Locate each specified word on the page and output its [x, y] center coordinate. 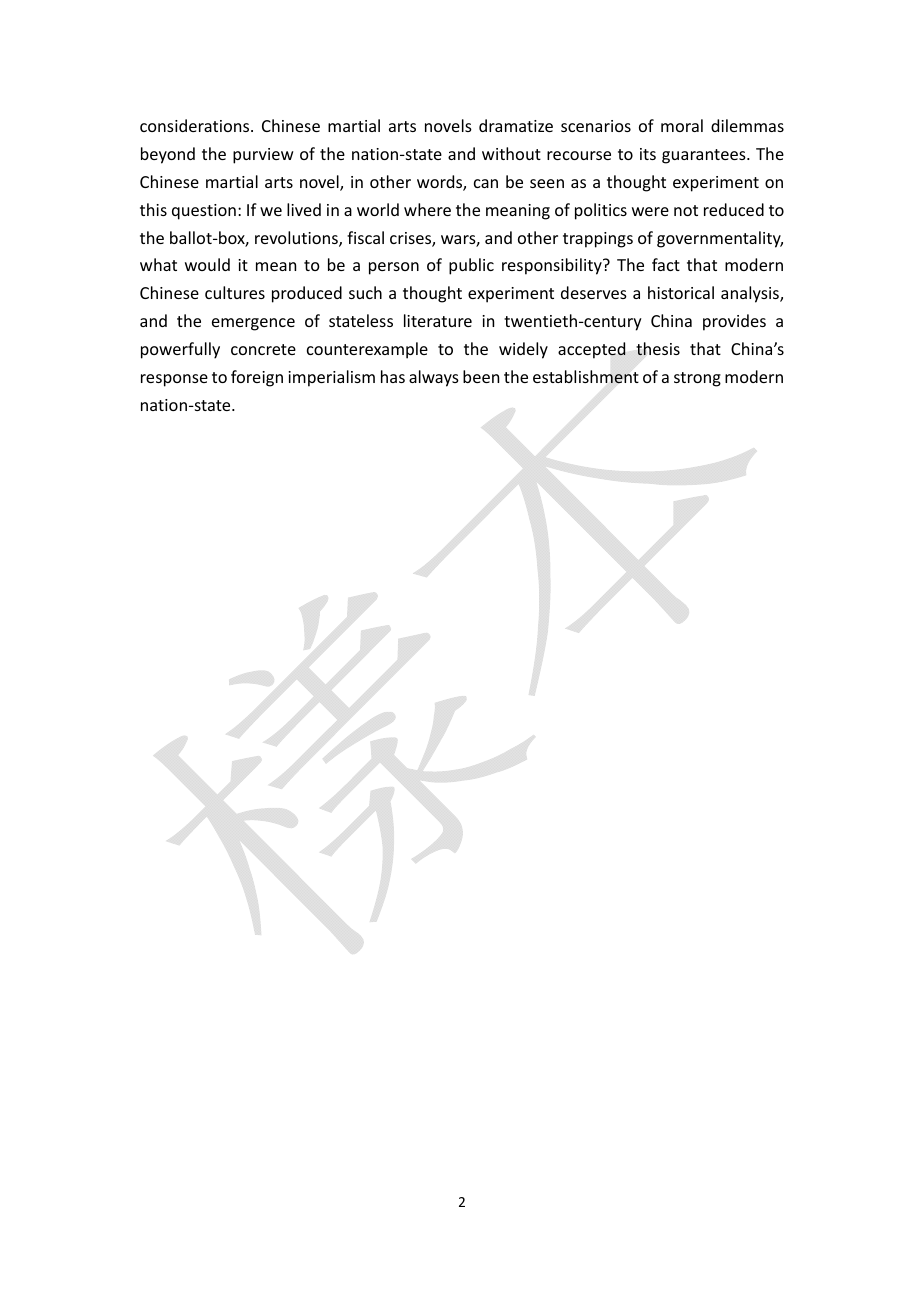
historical [681, 292]
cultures [235, 292]
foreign [257, 378]
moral [682, 125]
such [365, 292]
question [204, 212]
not [686, 210]
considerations [196, 125]
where [427, 209]
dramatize [516, 125]
